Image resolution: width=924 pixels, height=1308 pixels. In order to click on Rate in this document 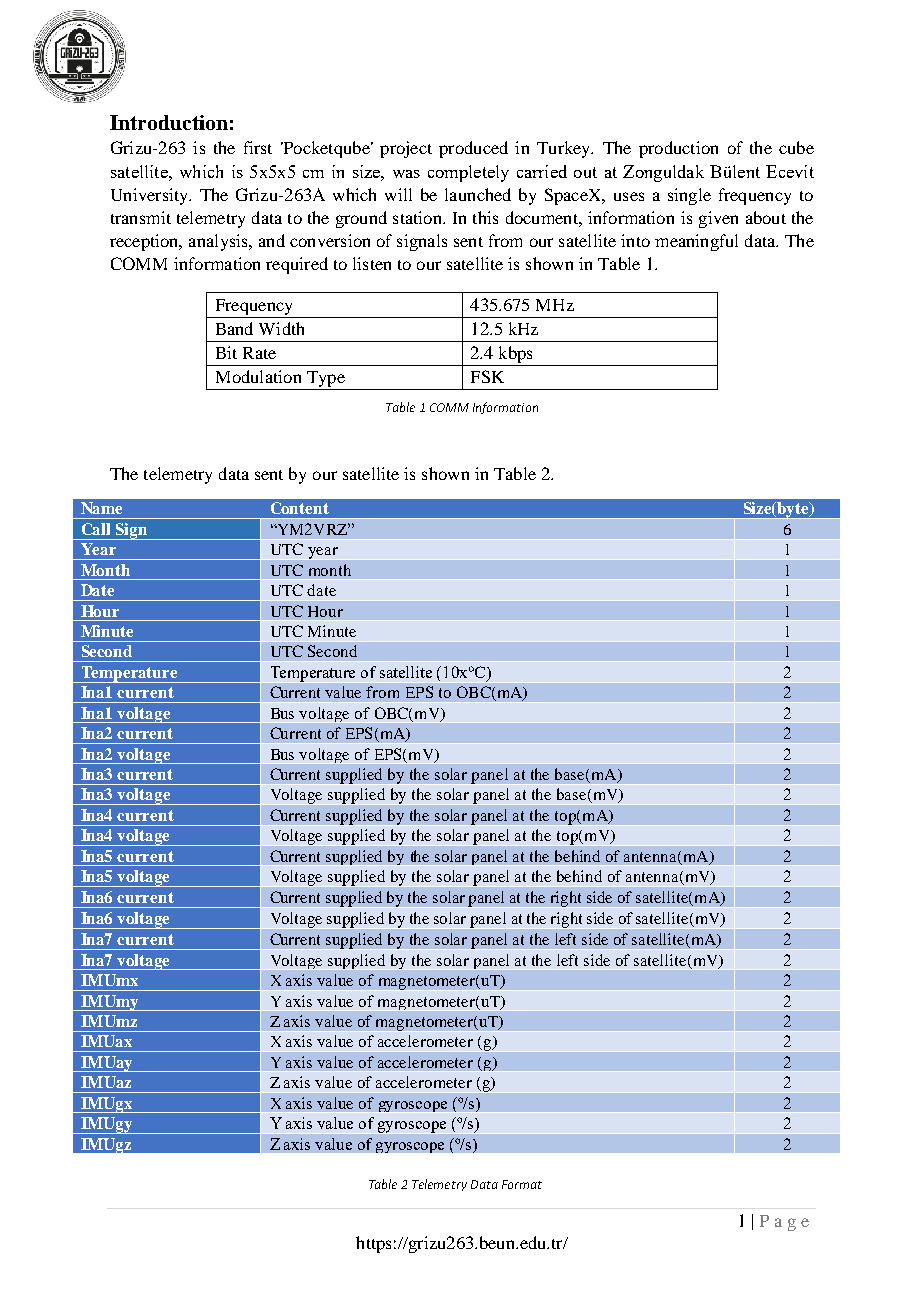, I will do `click(259, 353)`.
